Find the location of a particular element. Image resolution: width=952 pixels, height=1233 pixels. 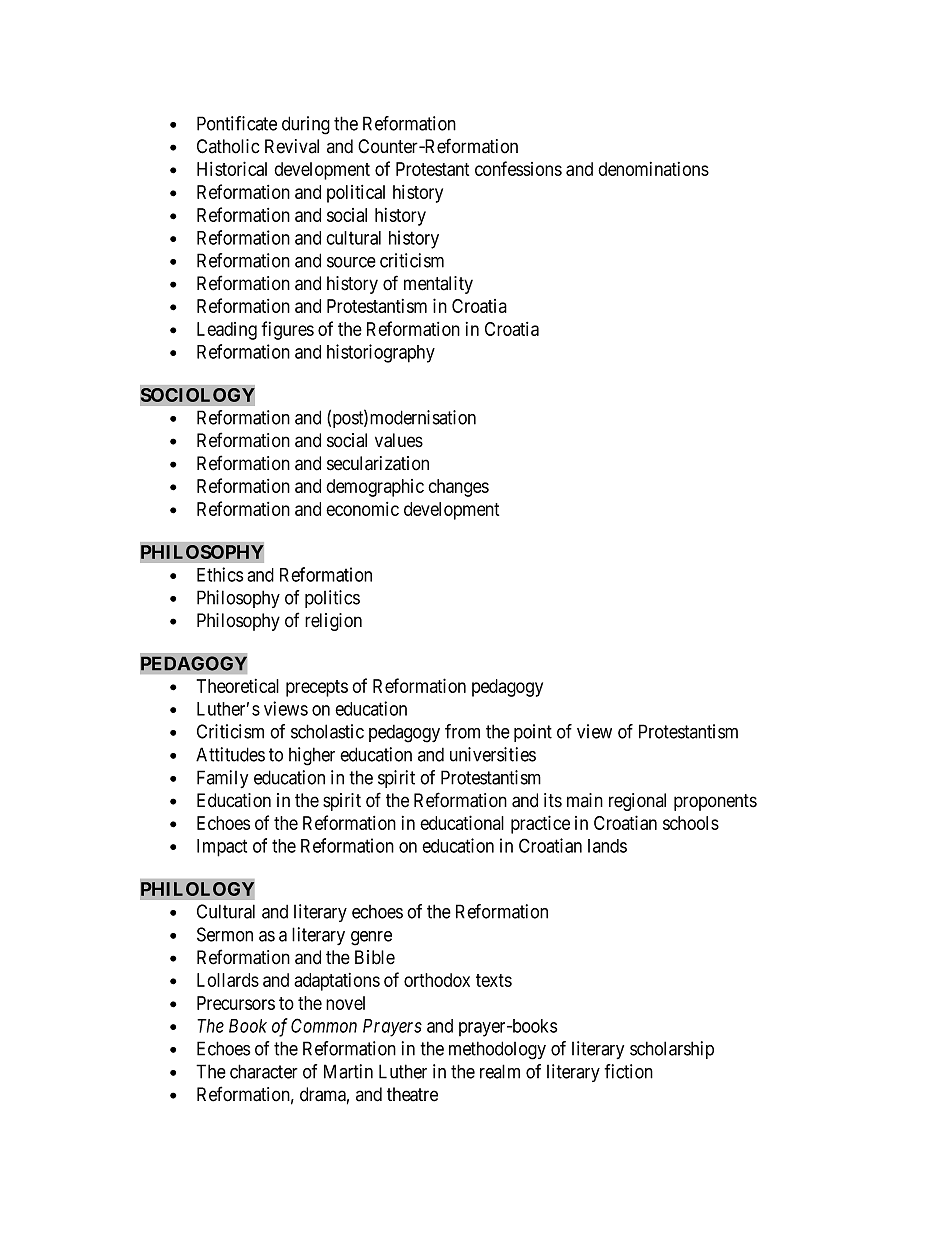

regional is located at coordinates (637, 802).
